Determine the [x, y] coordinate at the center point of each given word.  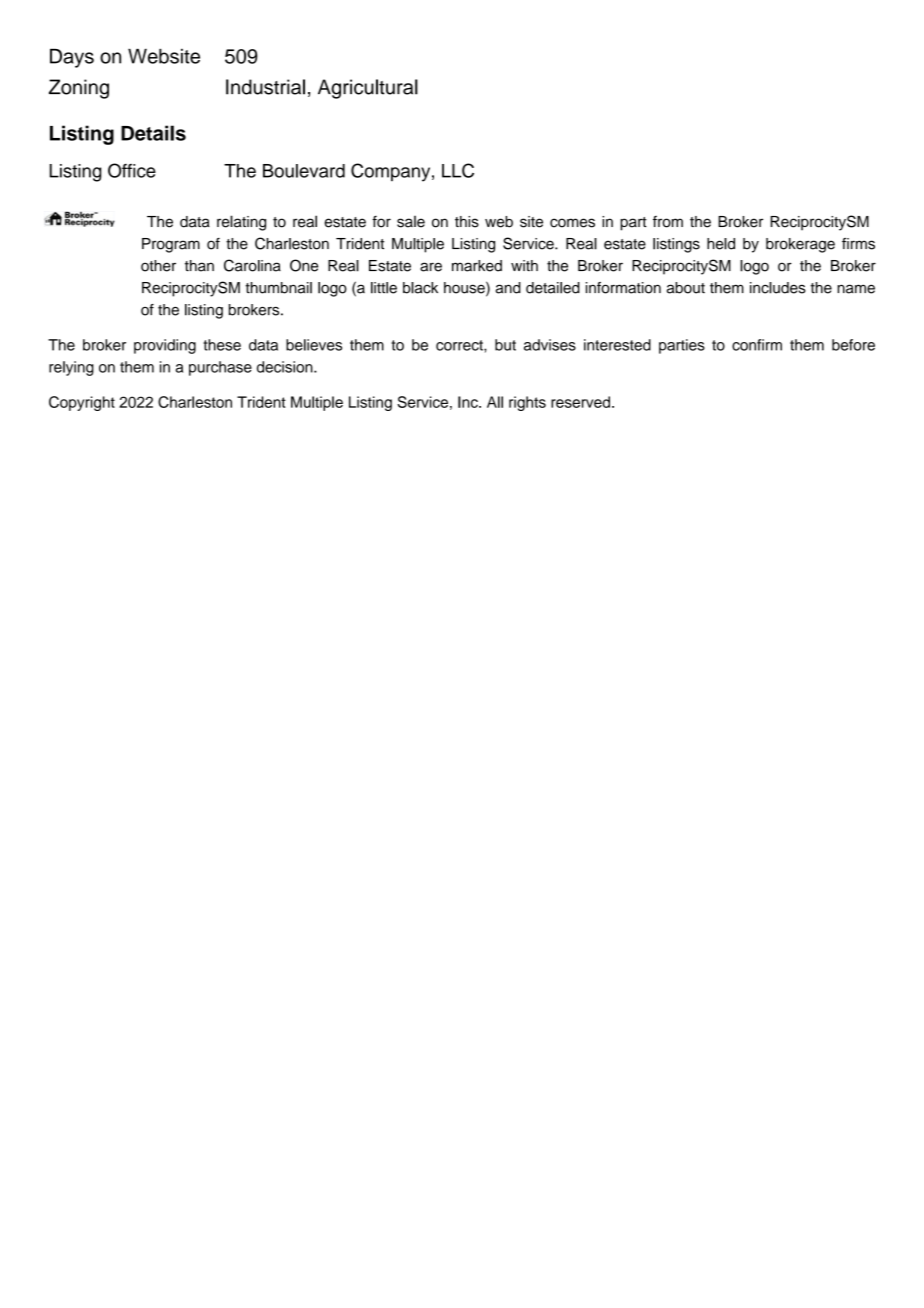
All [495, 402]
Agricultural [368, 89]
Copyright [82, 403]
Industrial [265, 87]
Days [72, 58]
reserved [580, 402]
